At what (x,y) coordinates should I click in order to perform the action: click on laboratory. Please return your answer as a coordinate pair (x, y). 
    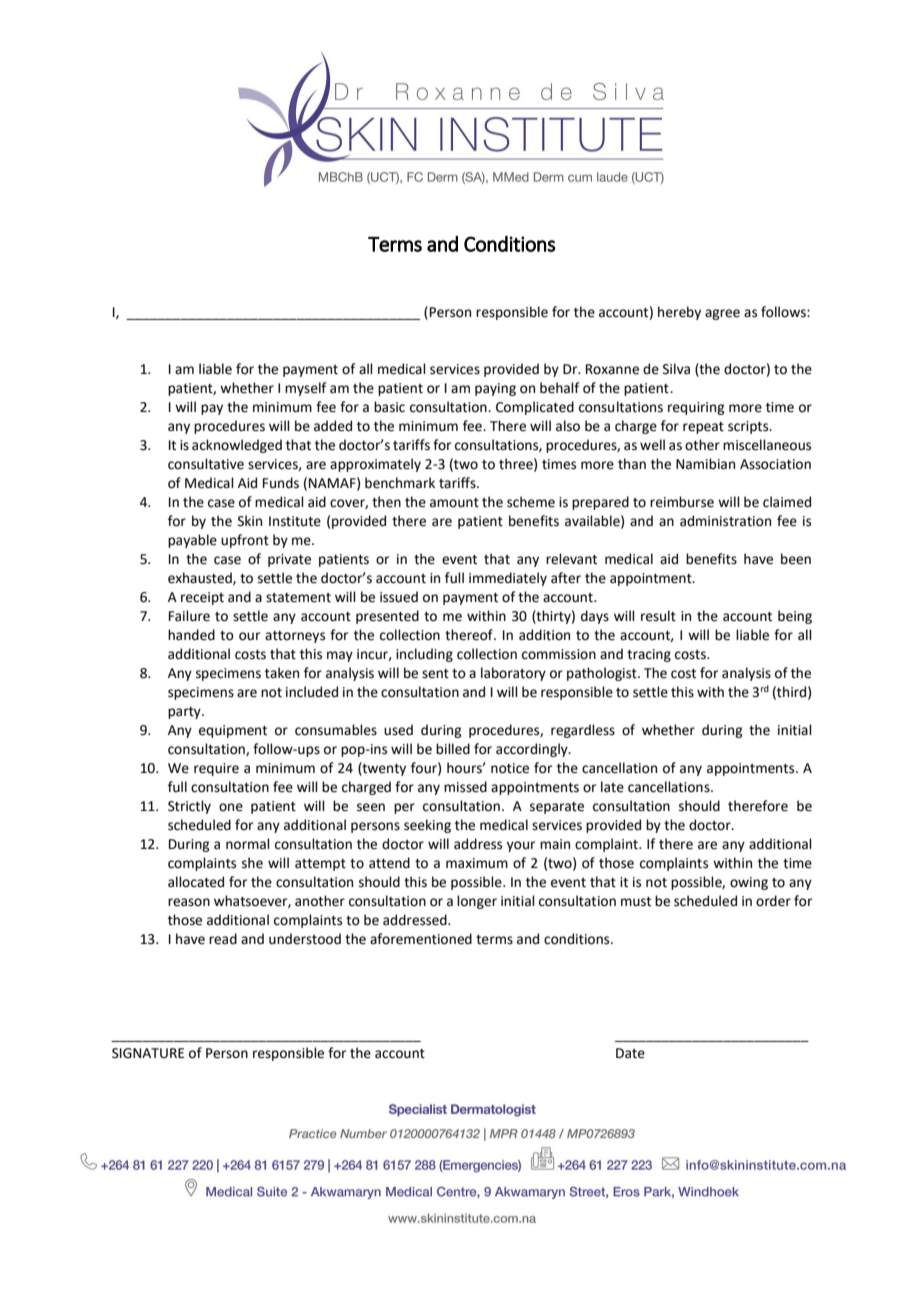
    Looking at the image, I should click on (513, 674).
